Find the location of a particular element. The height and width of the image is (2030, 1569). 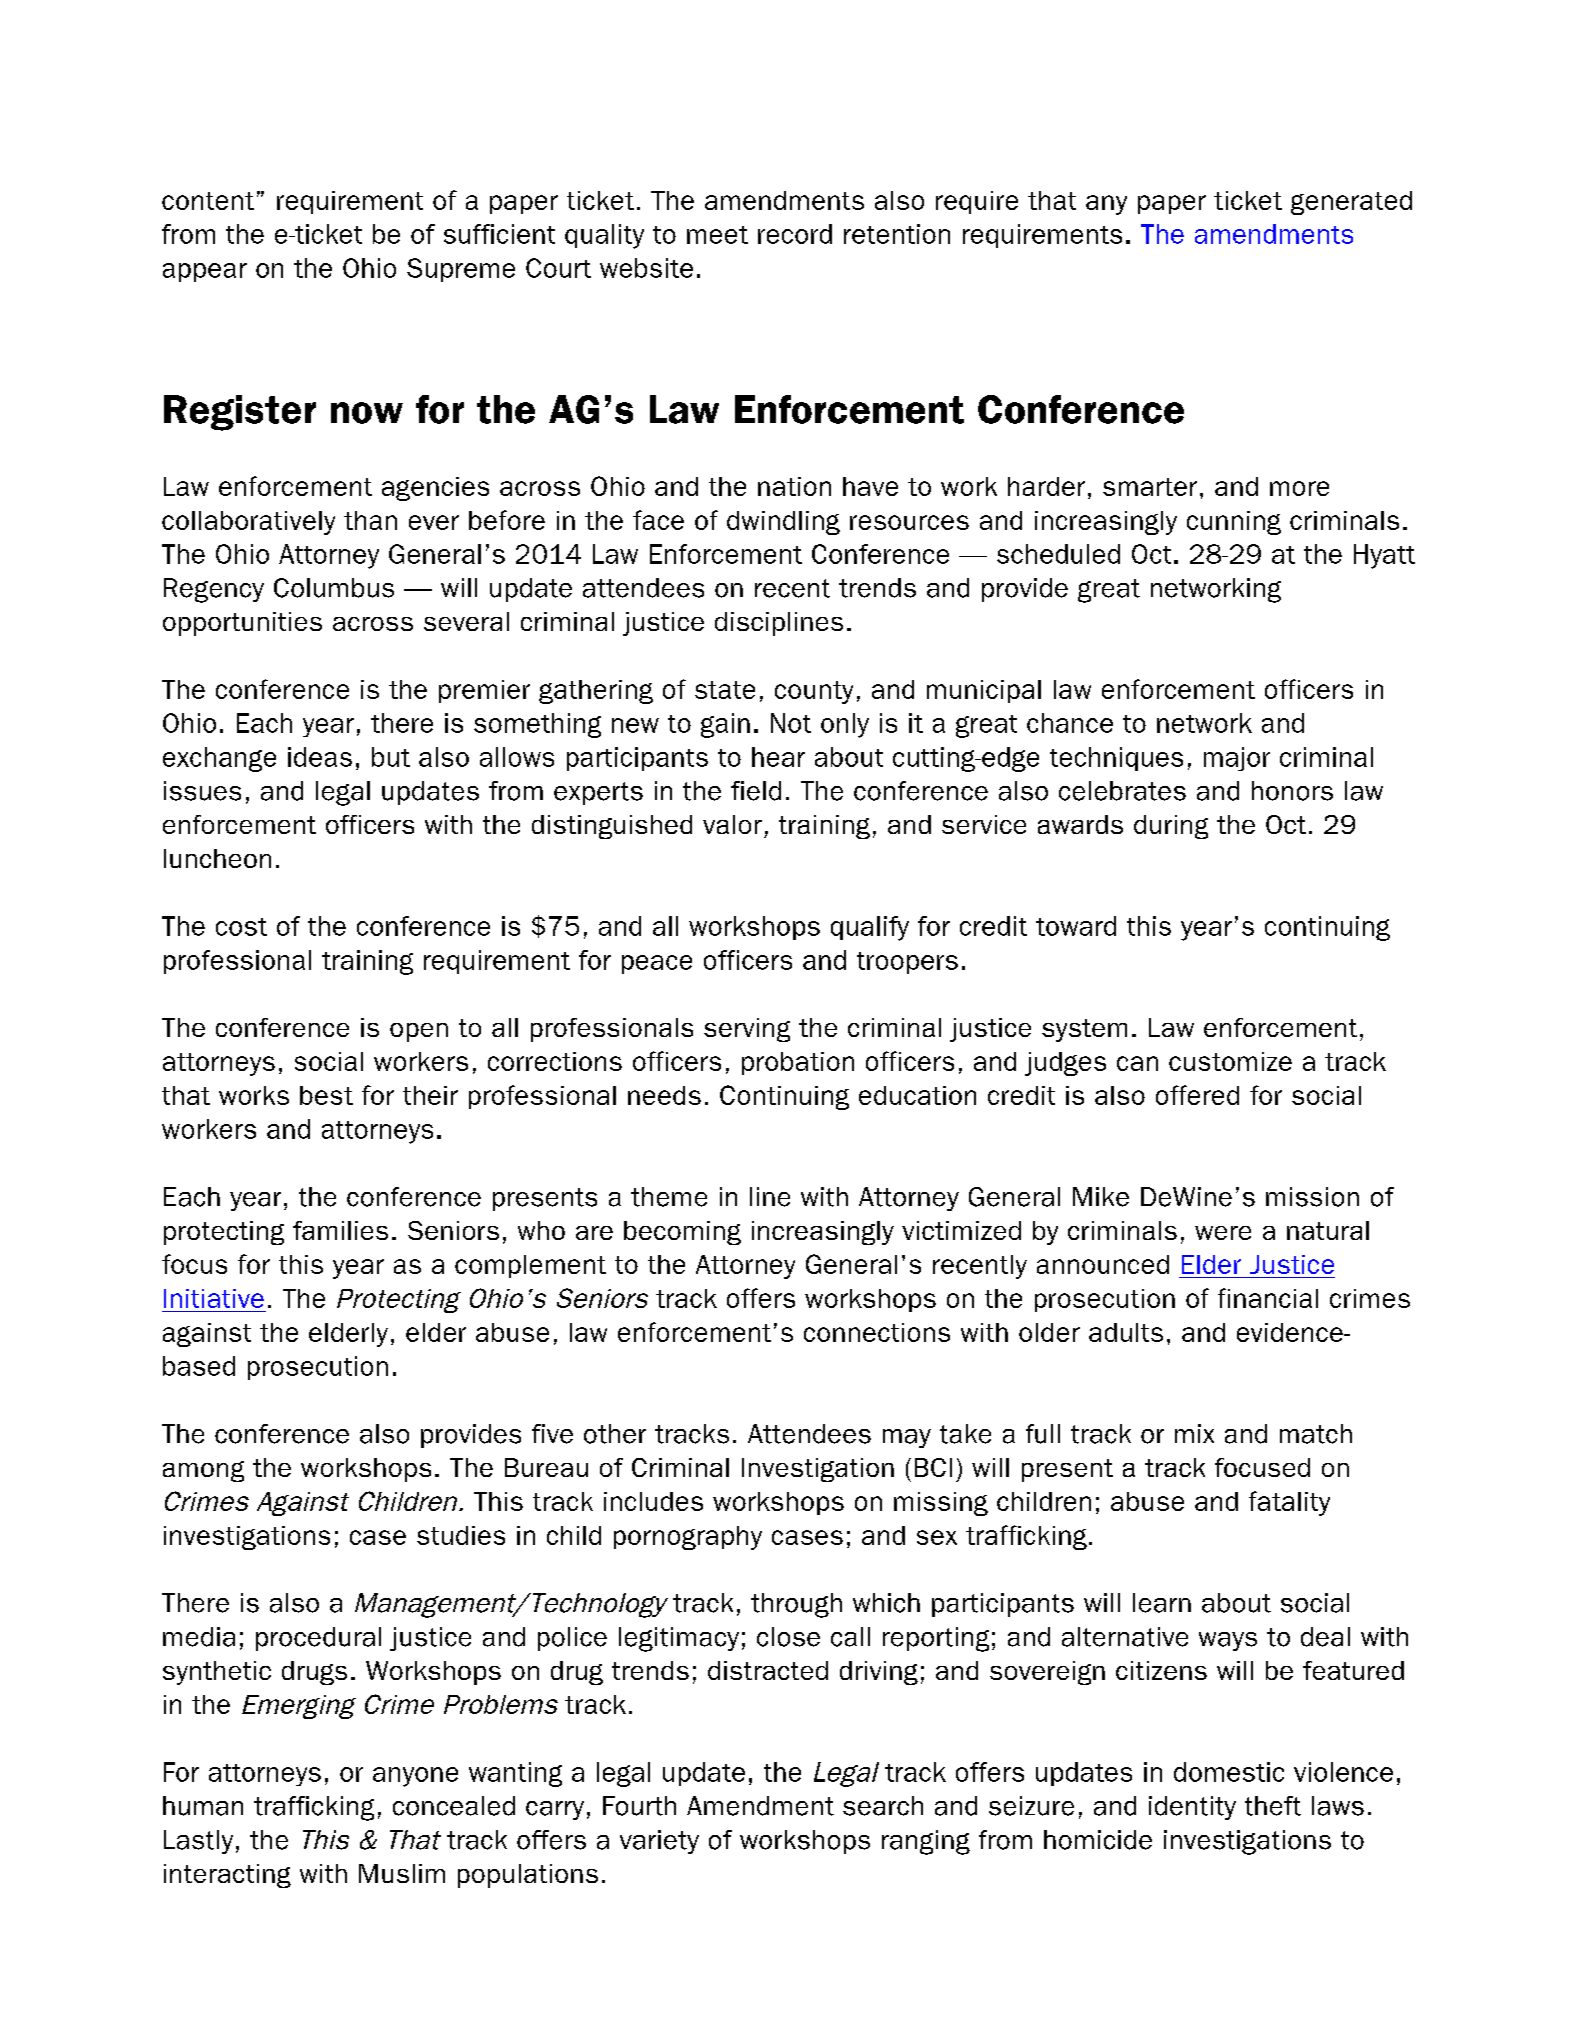

customize is located at coordinates (1230, 1061).
